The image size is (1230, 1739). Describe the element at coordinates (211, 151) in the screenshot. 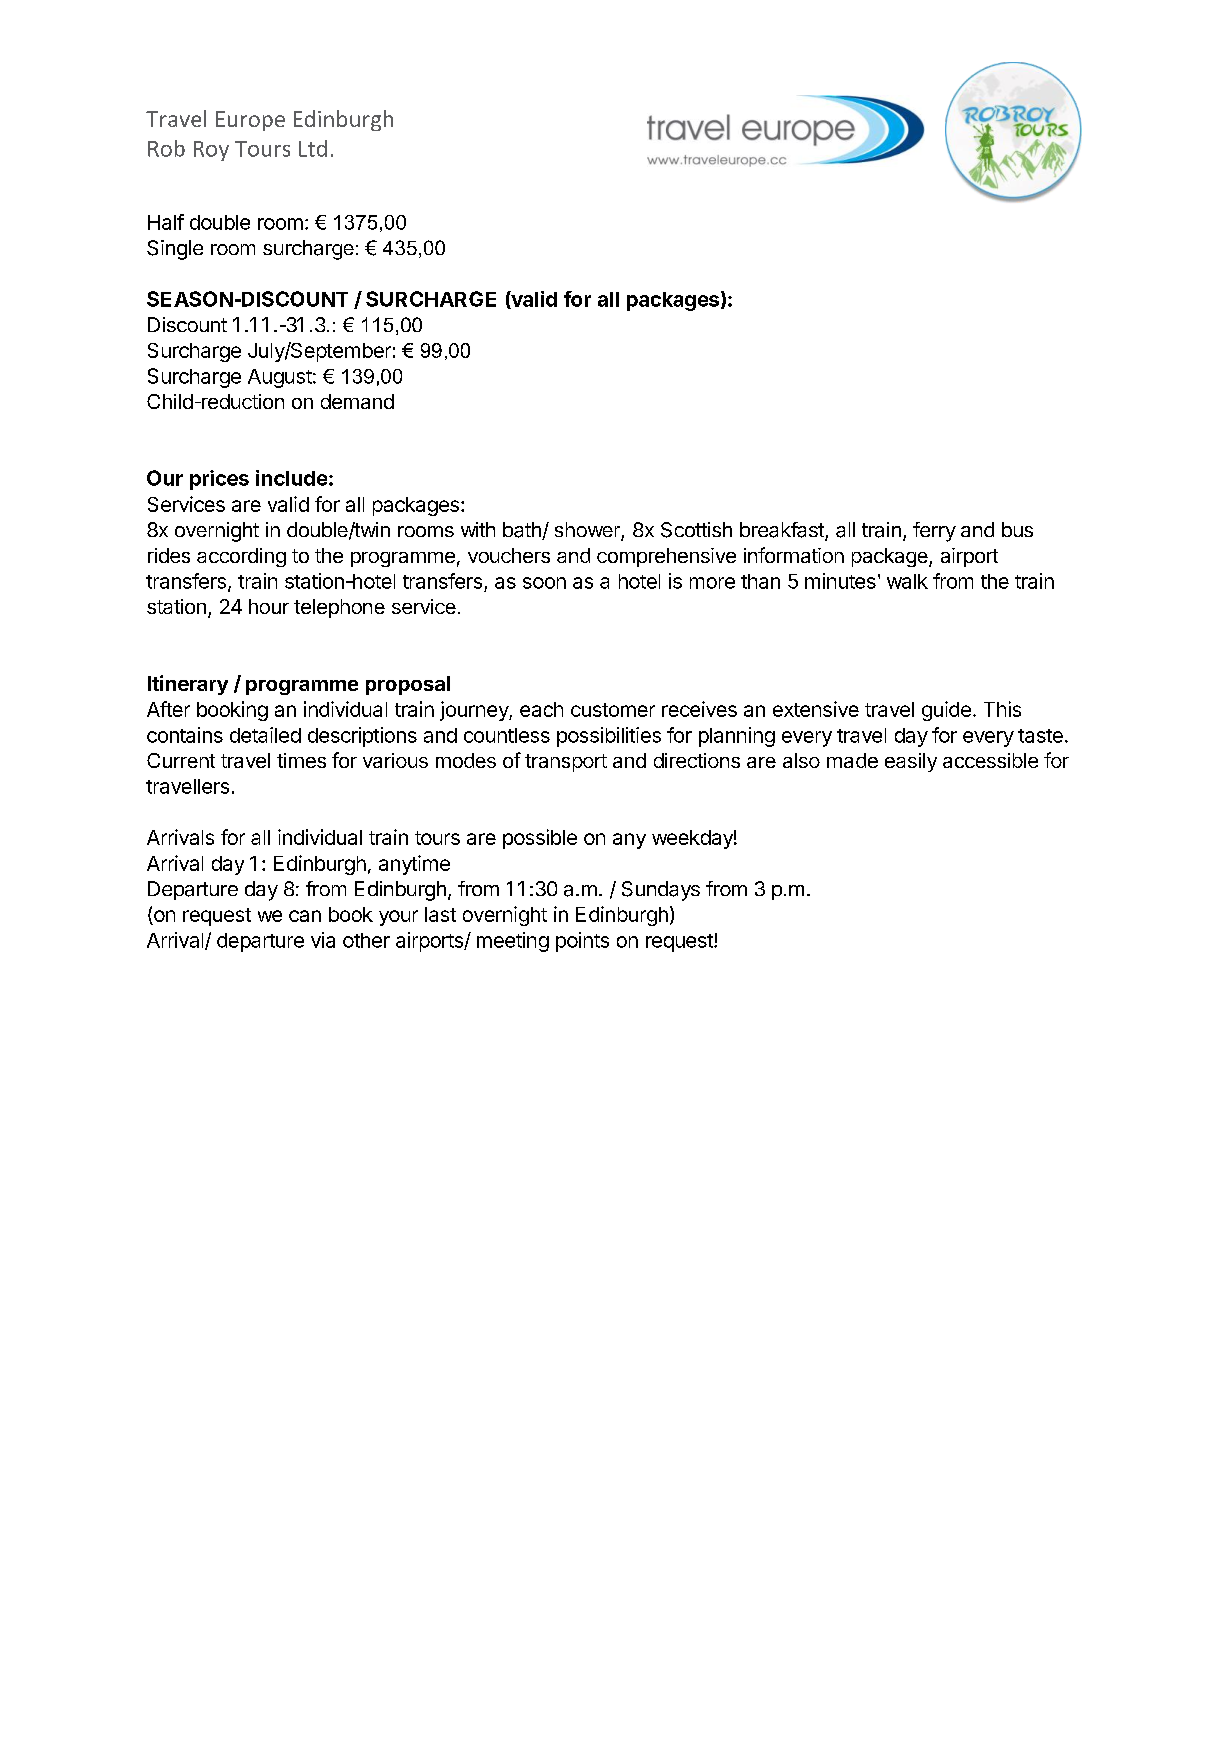

I see `Roy` at that location.
